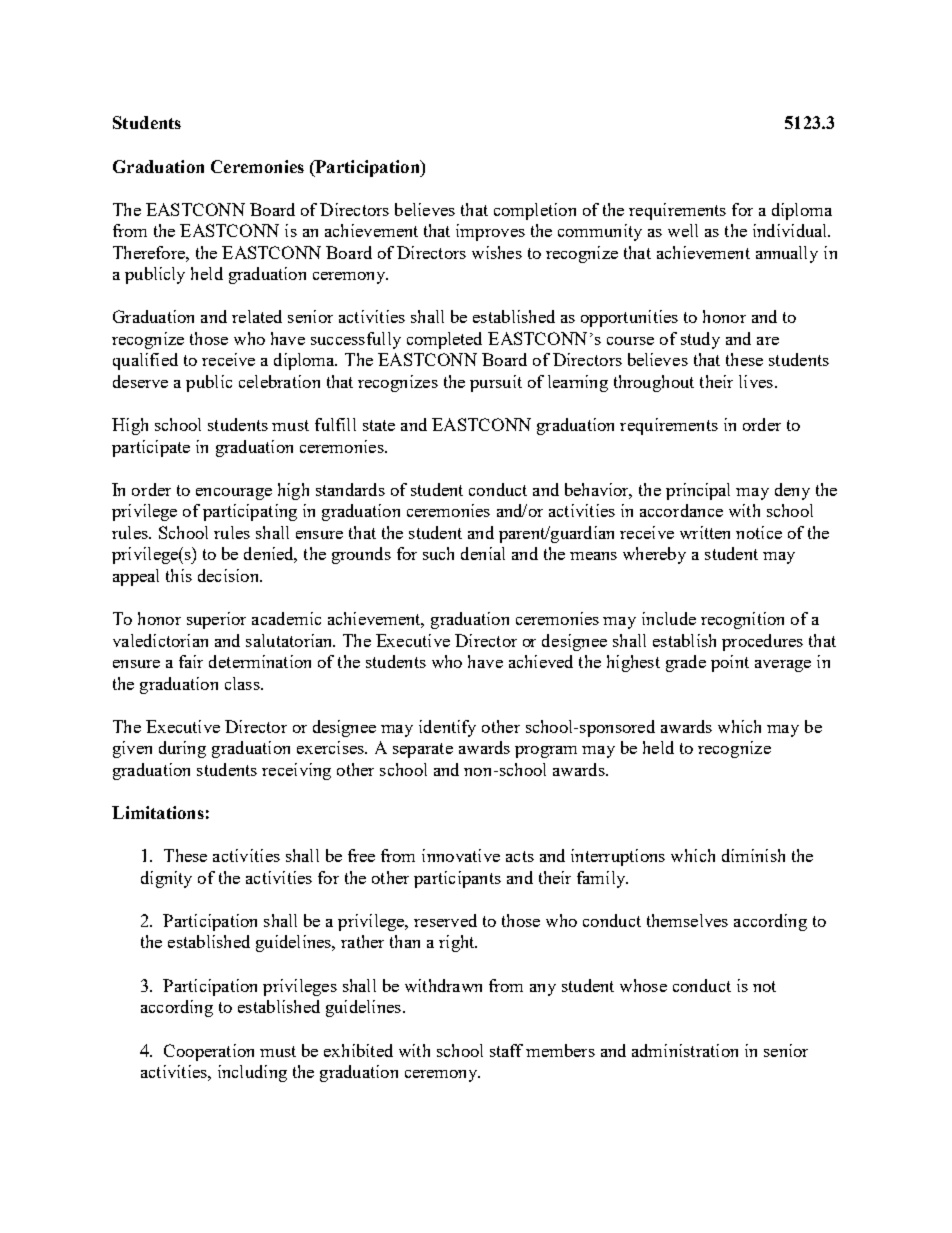 Image resolution: width=952 pixels, height=1233 pixels. I want to click on innovative, so click(461, 855).
